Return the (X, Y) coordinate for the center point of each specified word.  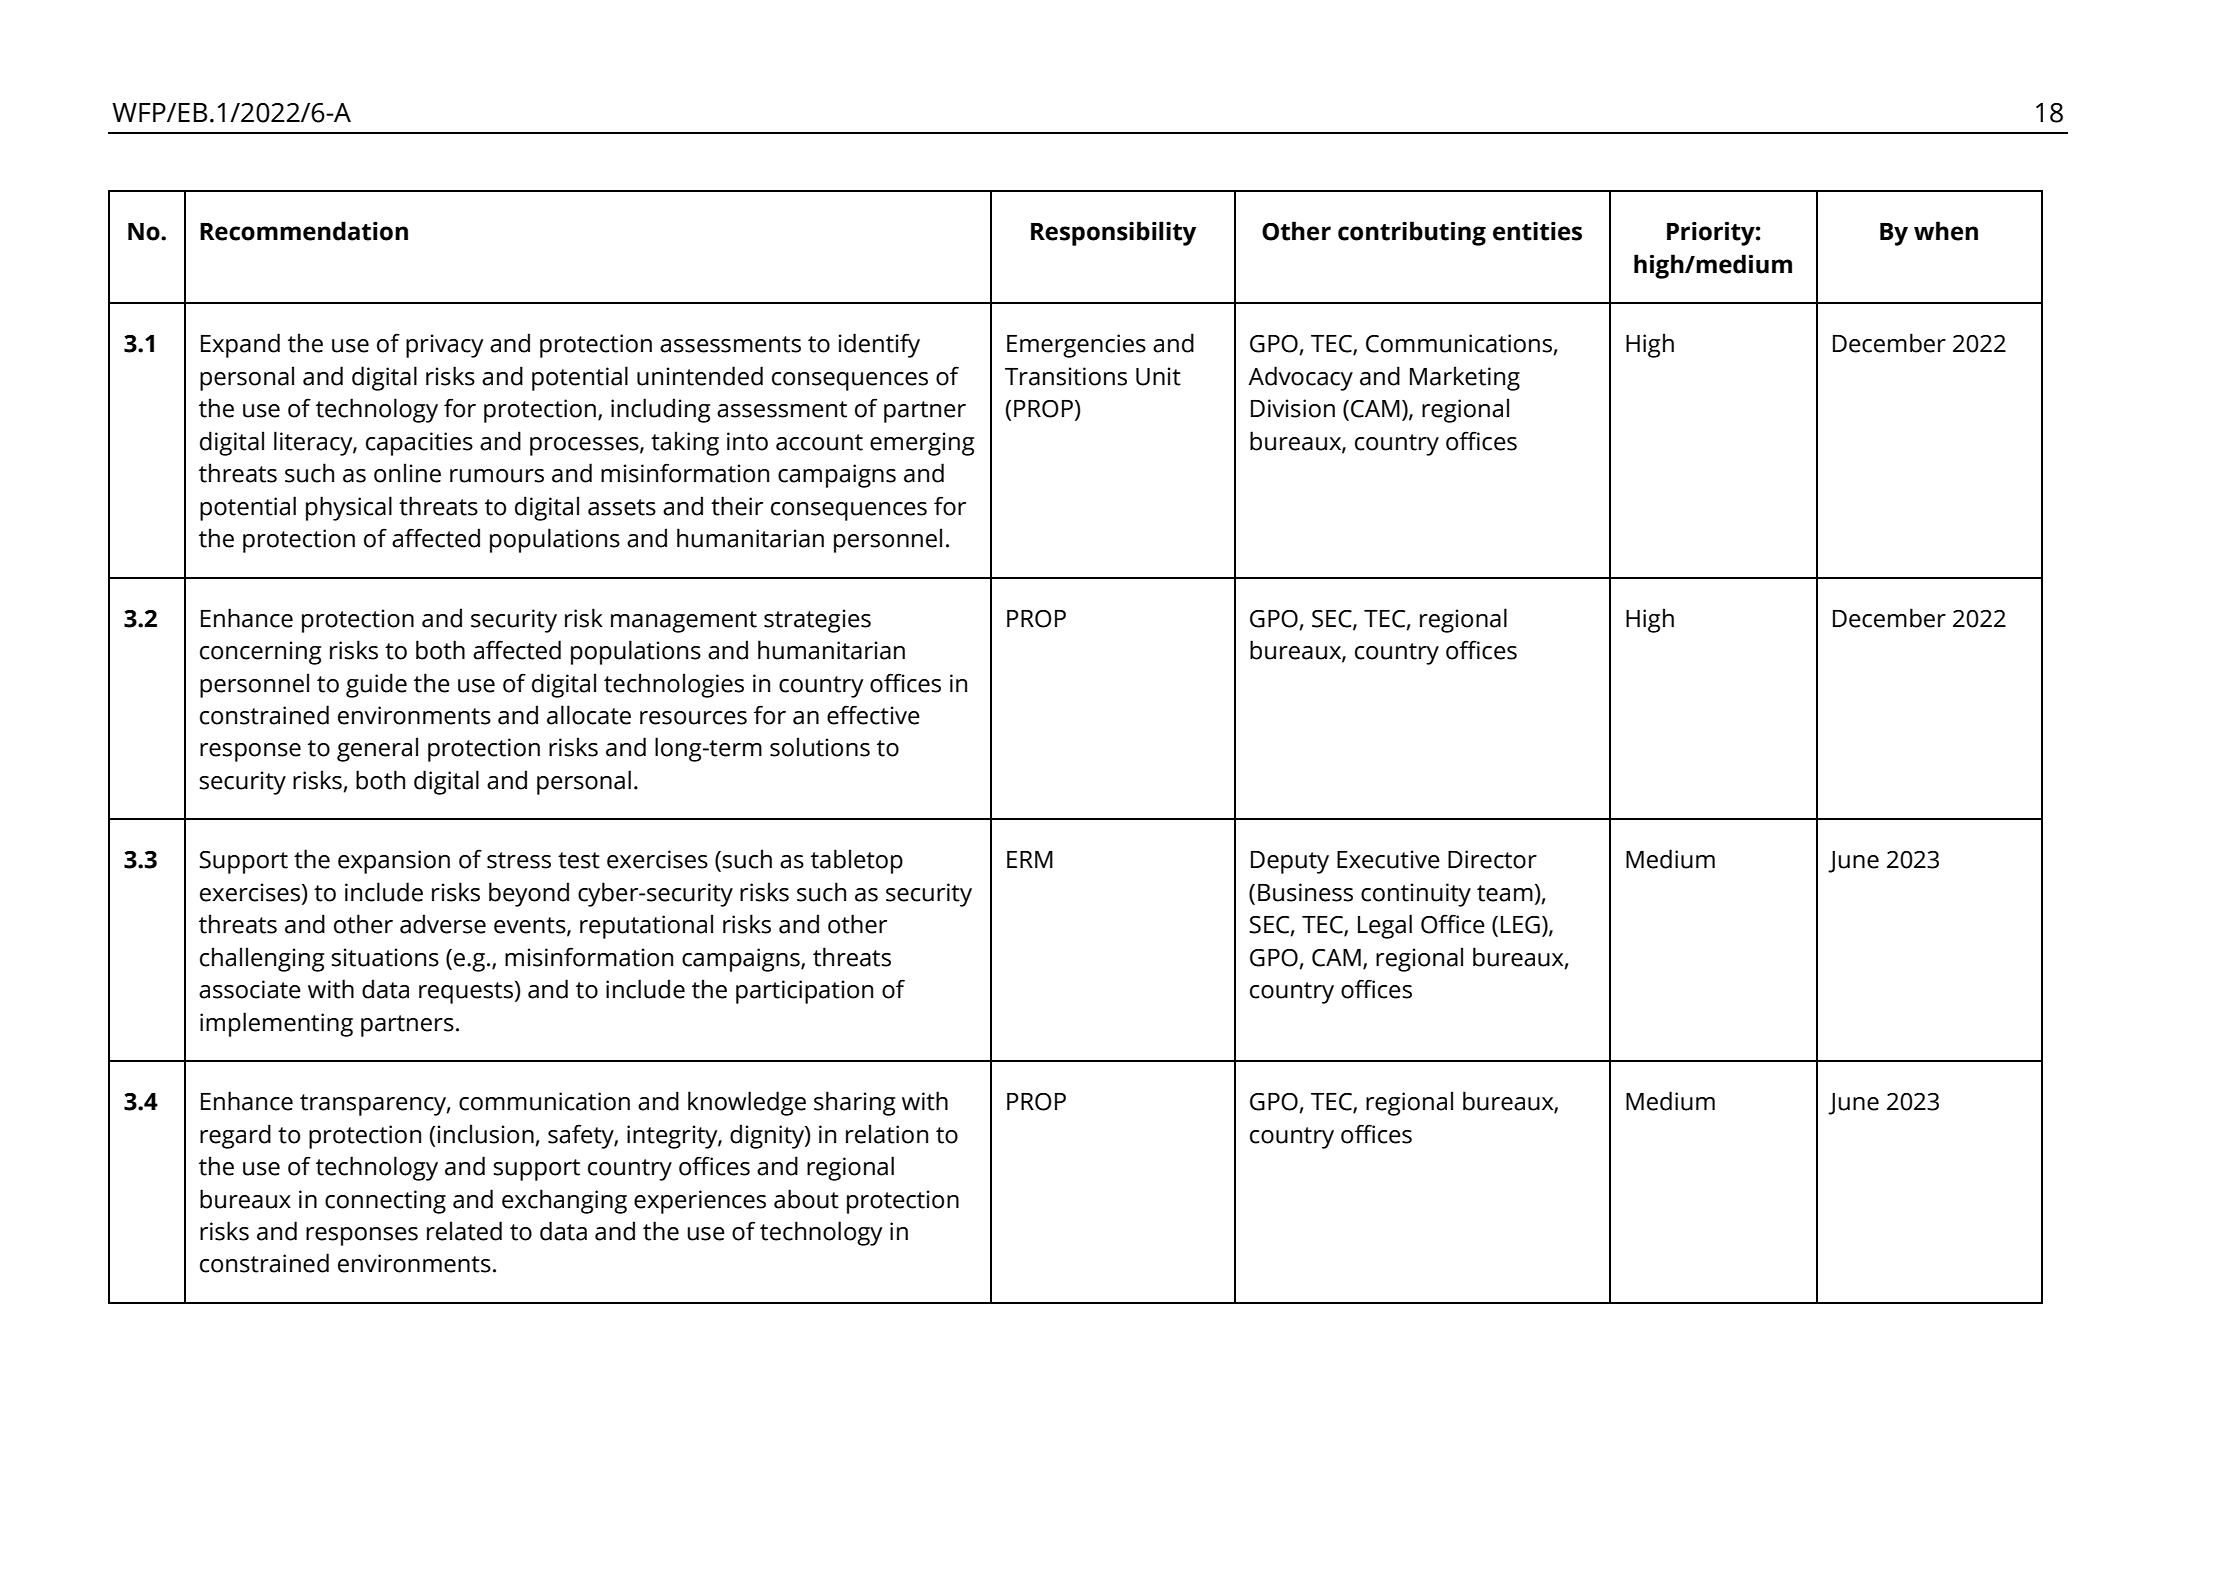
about (806, 1199)
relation (887, 1134)
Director (1492, 859)
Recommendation (304, 231)
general (377, 749)
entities (1537, 231)
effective (873, 715)
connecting (385, 1202)
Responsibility (1113, 233)
